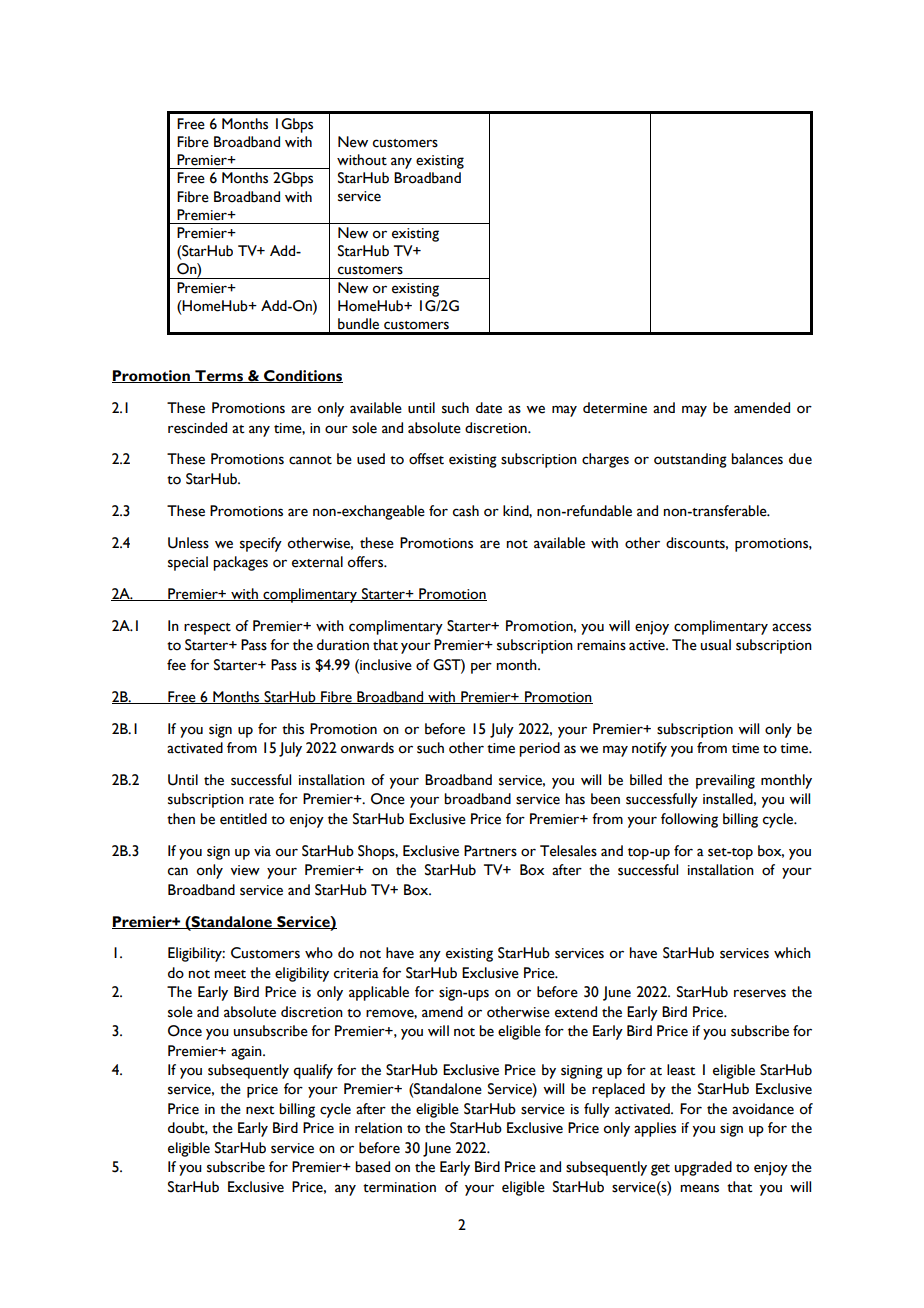 This screenshot has width=924, height=1308. I want to click on Terms, so click(219, 376).
